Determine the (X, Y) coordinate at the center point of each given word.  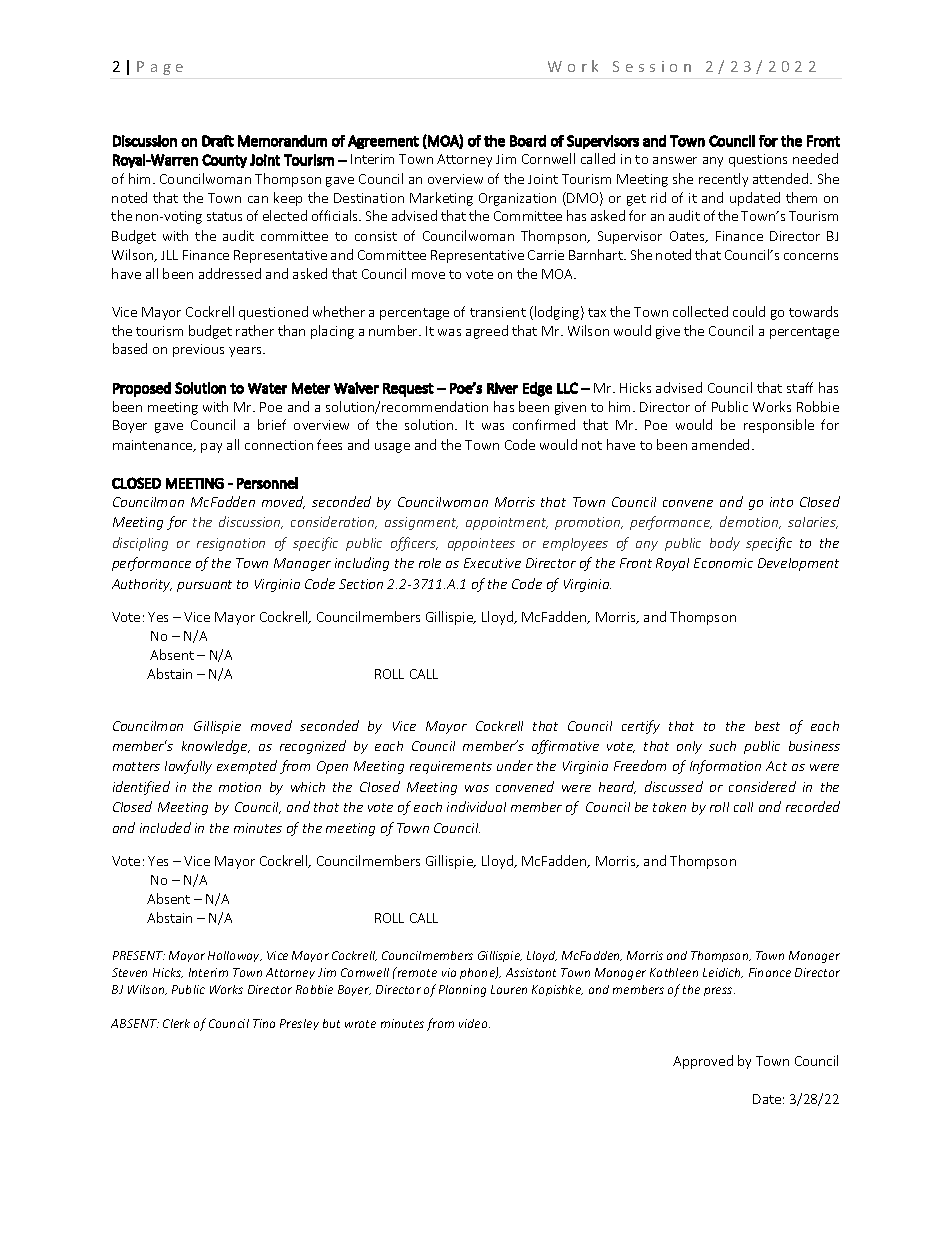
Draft (218, 141)
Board (528, 141)
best (767, 726)
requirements (451, 767)
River (502, 388)
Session (652, 66)
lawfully (188, 767)
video (474, 1023)
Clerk (176, 1023)
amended (720, 444)
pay (211, 448)
